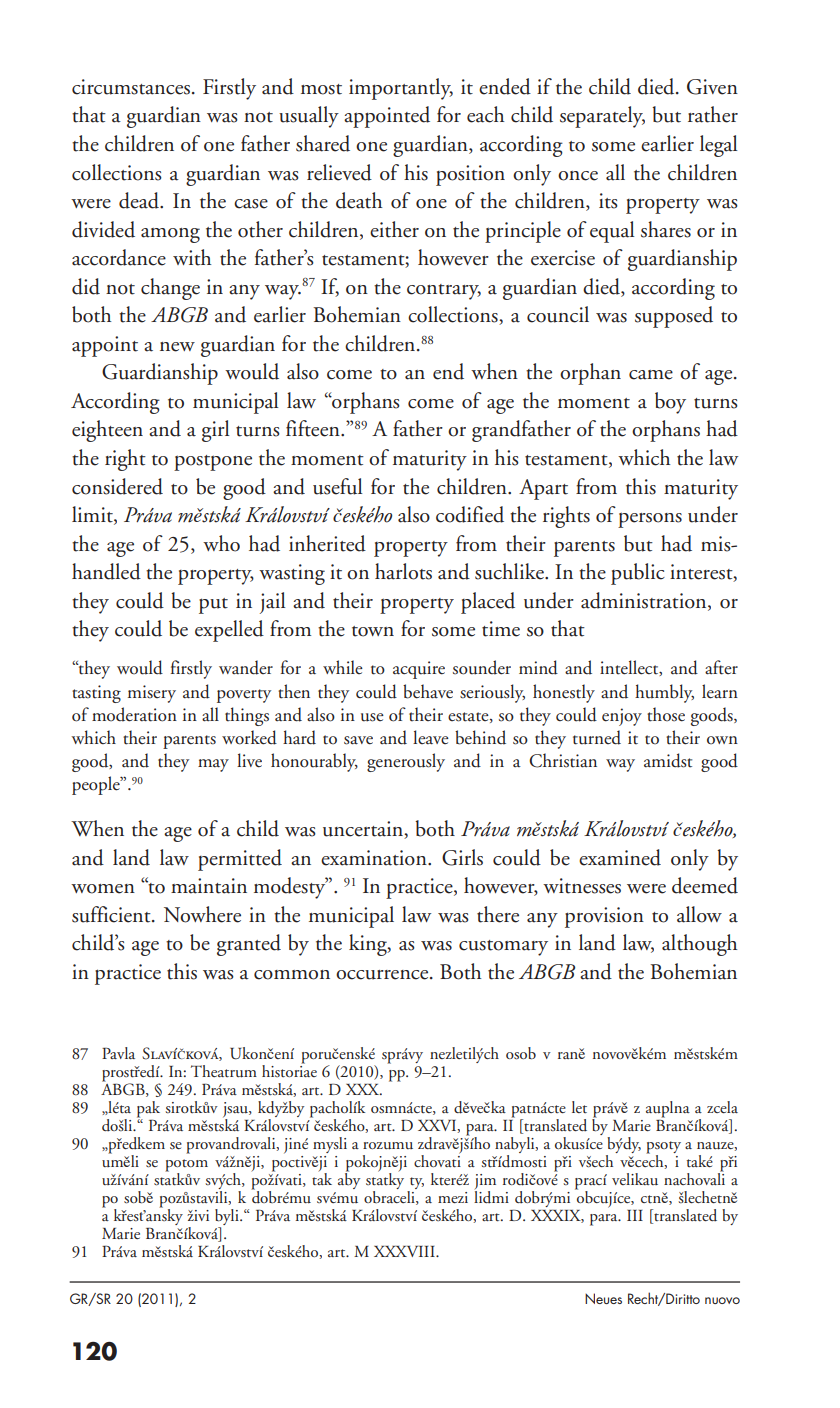 Image resolution: width=840 pixels, height=1408 pixels. What do you see at coordinates (713, 114) in the screenshot?
I see `rather` at bounding box center [713, 114].
